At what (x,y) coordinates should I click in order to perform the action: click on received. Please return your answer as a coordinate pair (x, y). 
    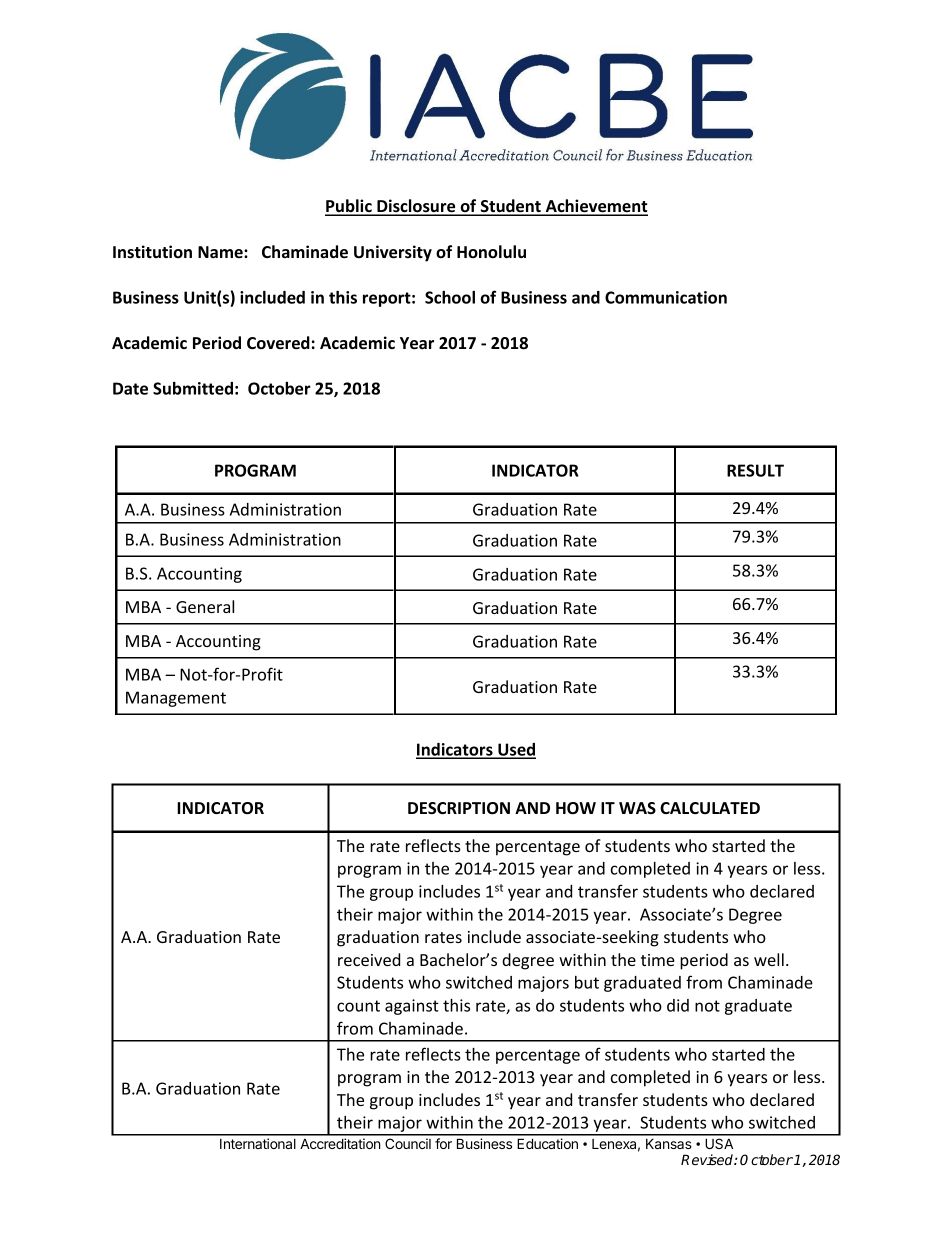
    Looking at the image, I should click on (369, 959).
